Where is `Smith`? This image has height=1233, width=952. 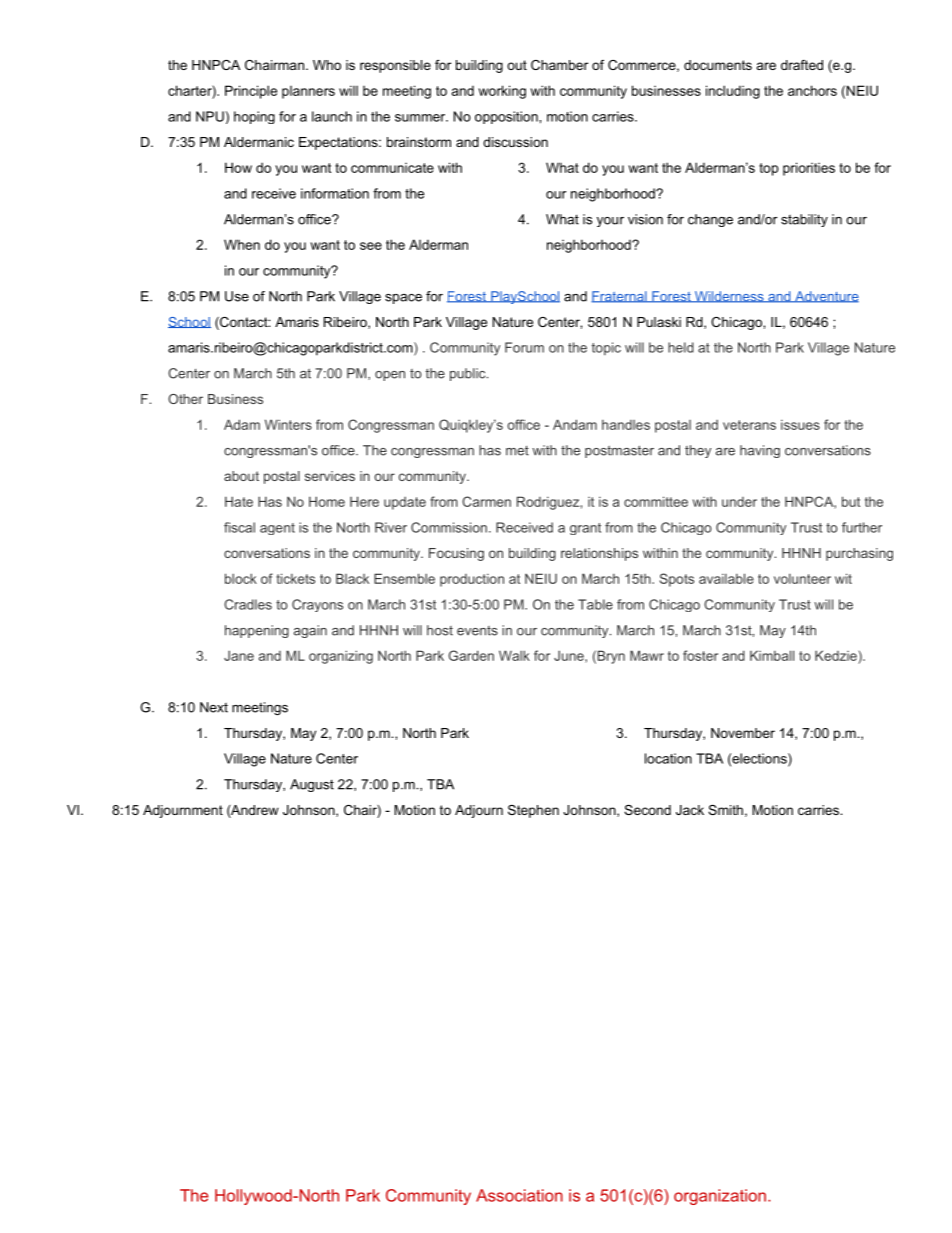
Smith is located at coordinates (725, 810).
